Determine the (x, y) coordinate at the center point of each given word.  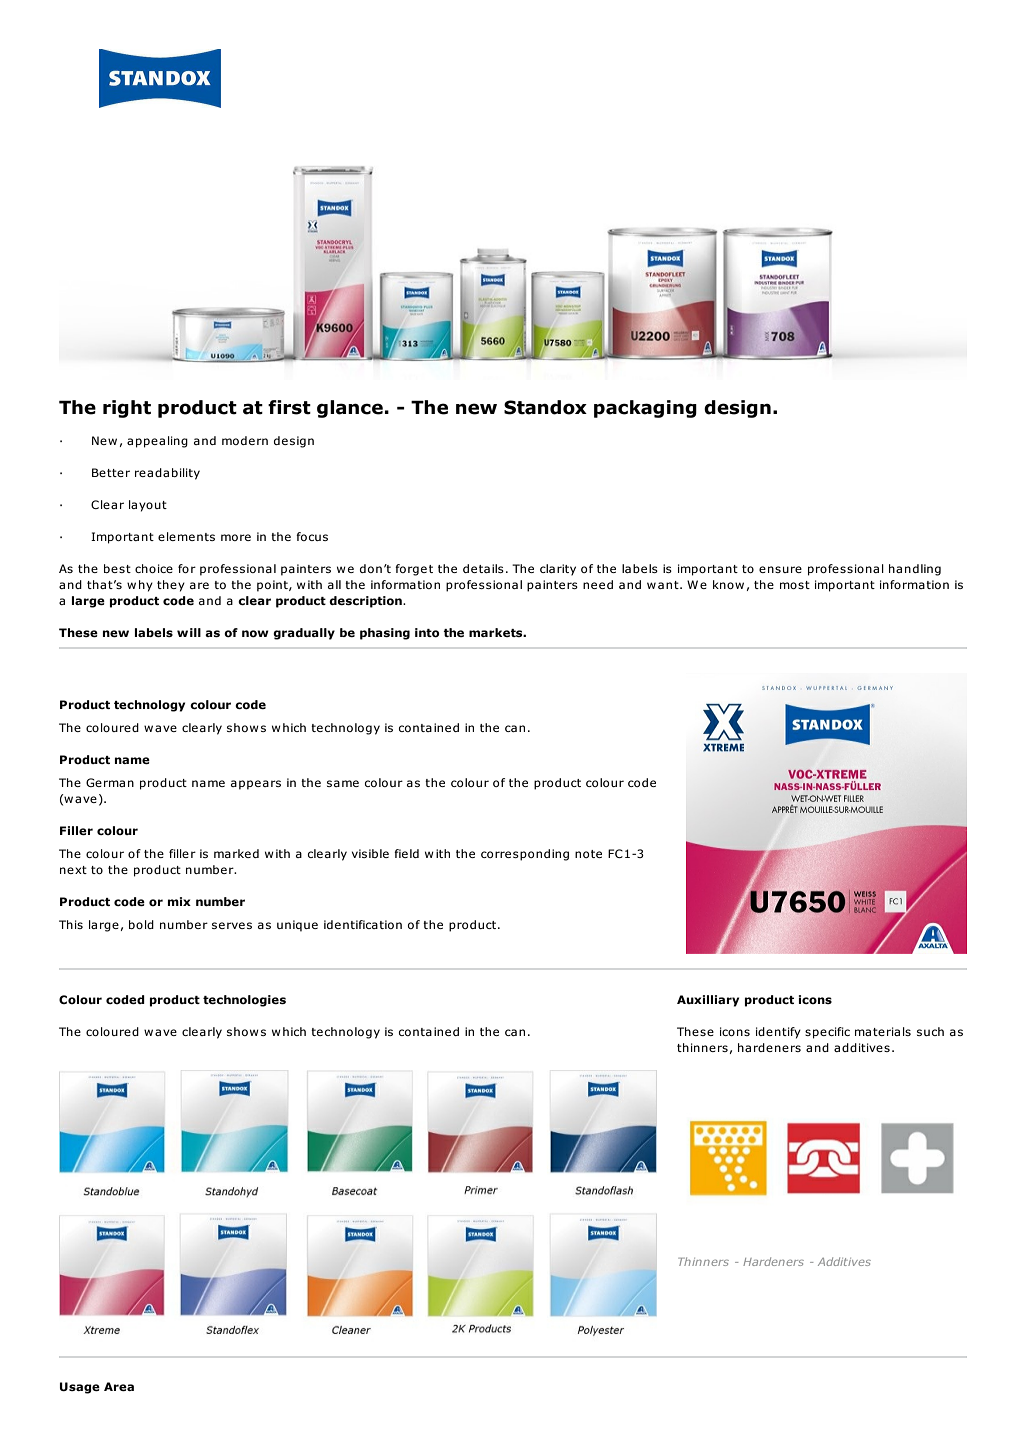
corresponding (525, 855)
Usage (80, 1388)
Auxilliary (708, 1001)
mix (179, 901)
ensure (780, 569)
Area (119, 1386)
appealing (157, 442)
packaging (645, 409)
